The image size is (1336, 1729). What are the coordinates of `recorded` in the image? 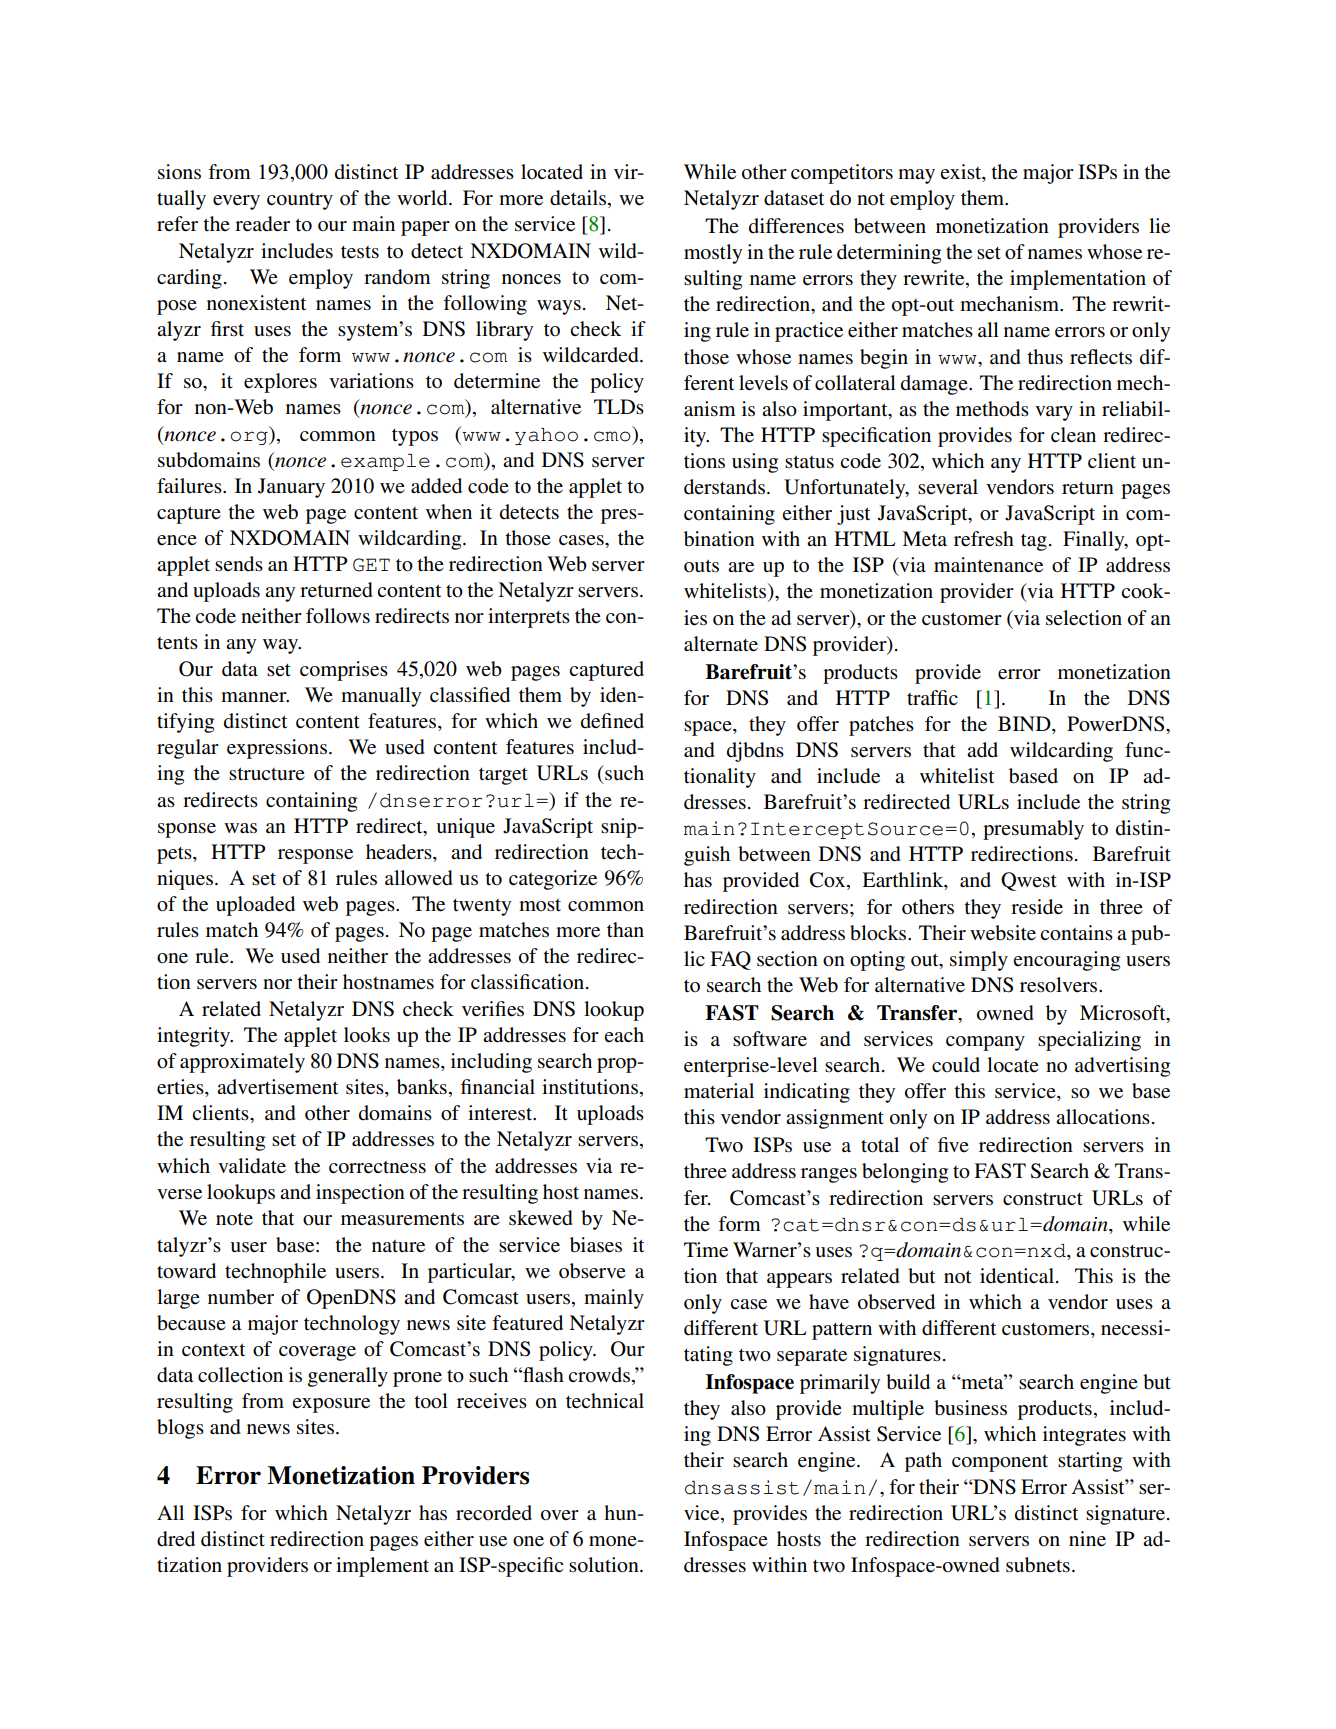 It's located at (494, 1513).
